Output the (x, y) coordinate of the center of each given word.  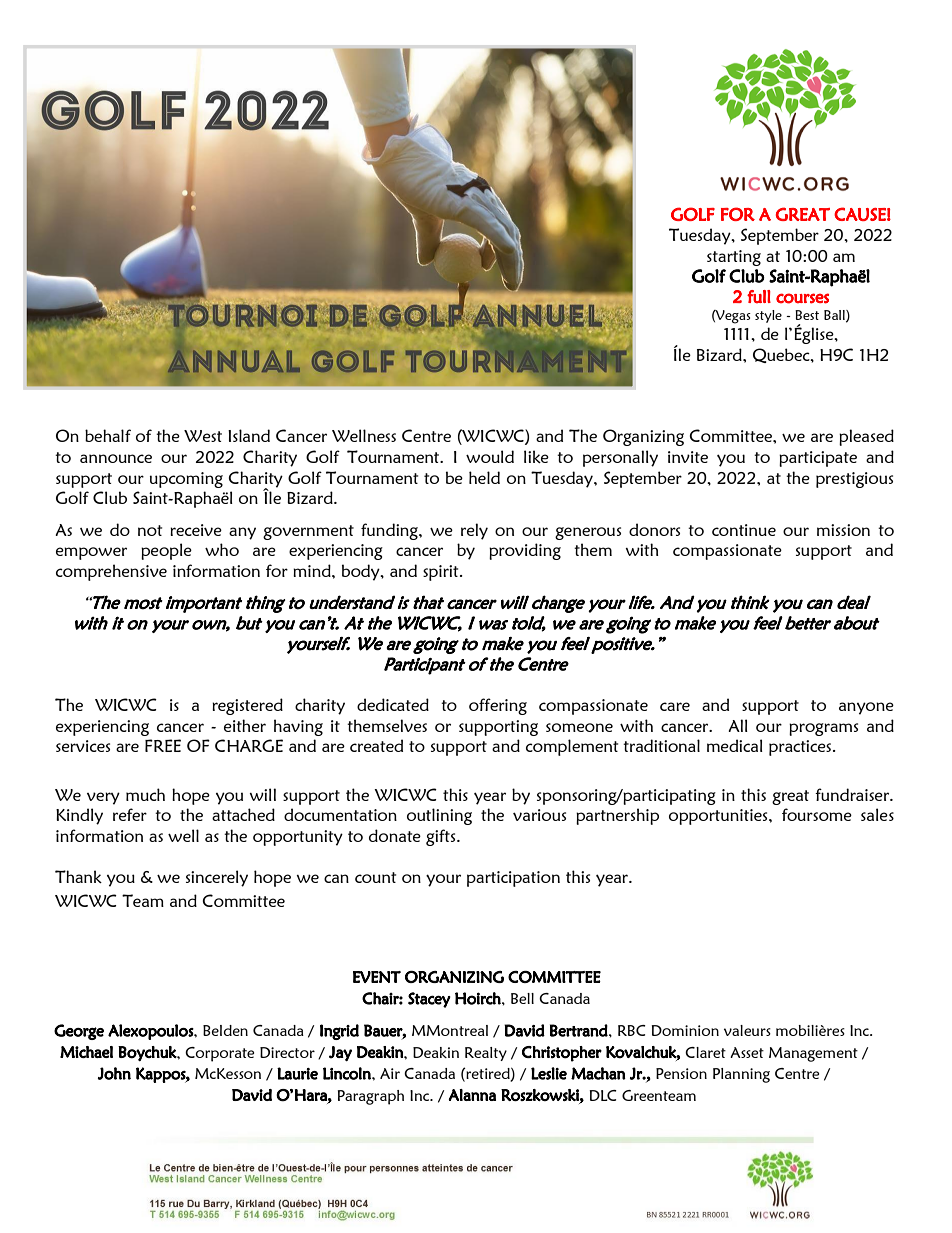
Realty (486, 1054)
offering (498, 706)
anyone (866, 708)
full (759, 296)
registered (247, 706)
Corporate (219, 1054)
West (203, 436)
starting (734, 258)
